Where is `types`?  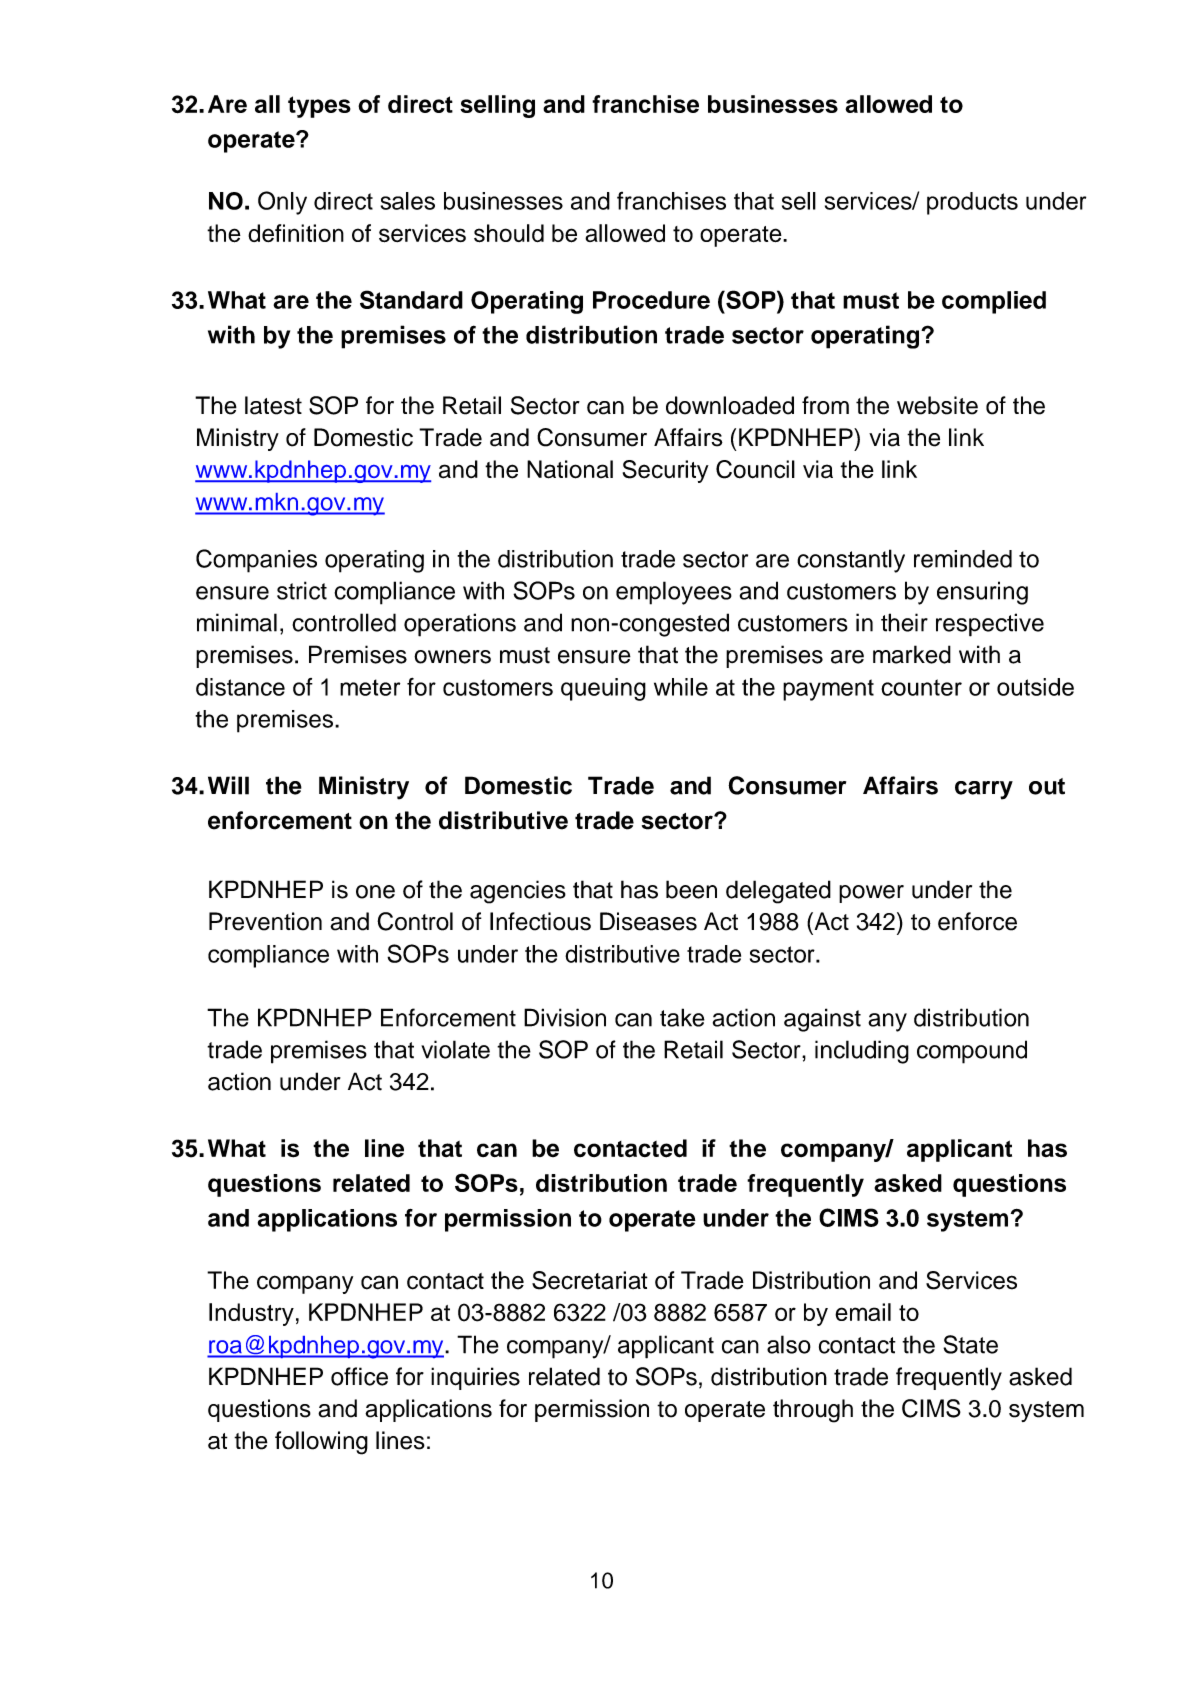
types is located at coordinates (319, 107).
